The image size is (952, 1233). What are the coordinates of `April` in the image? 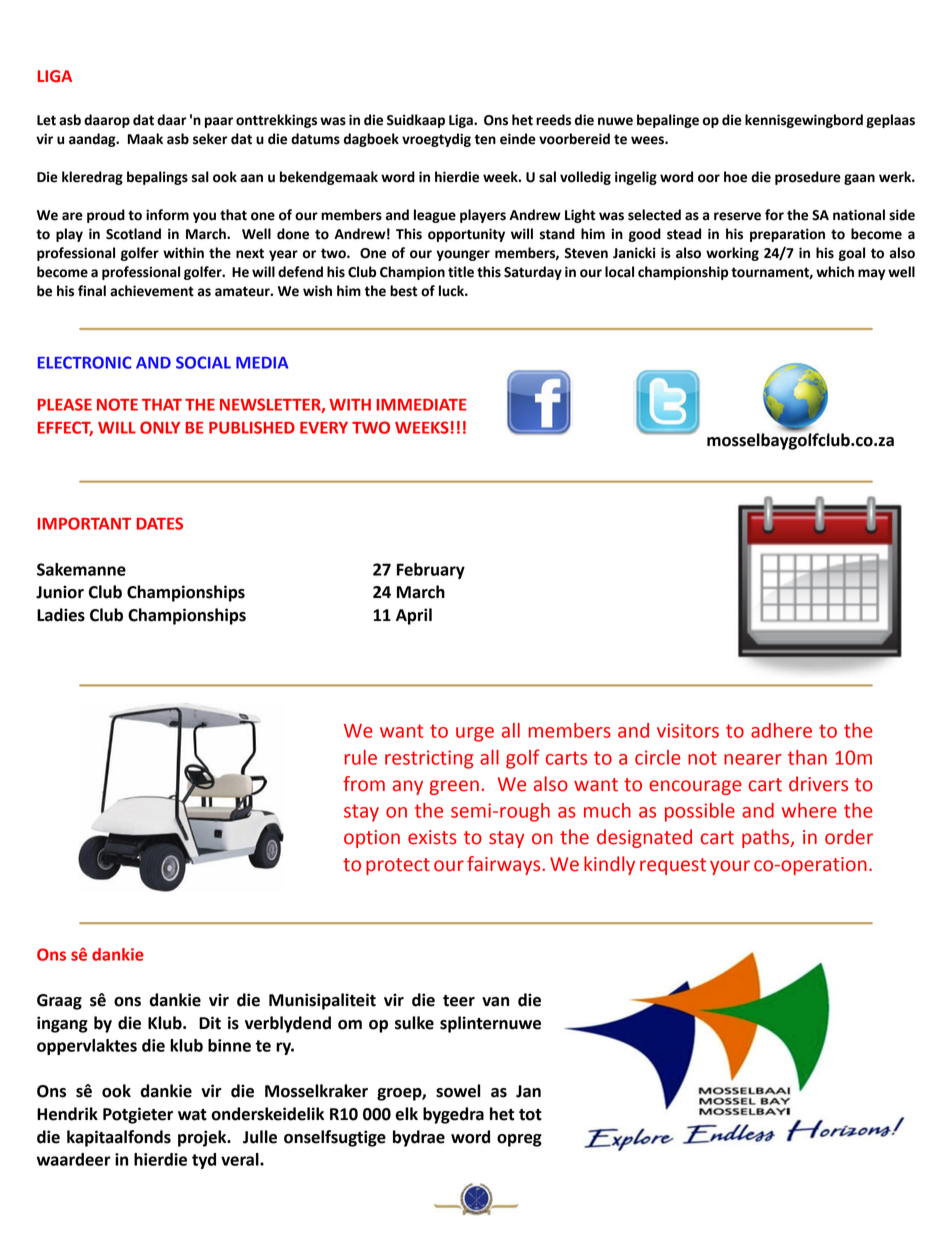 It's located at (414, 616).
